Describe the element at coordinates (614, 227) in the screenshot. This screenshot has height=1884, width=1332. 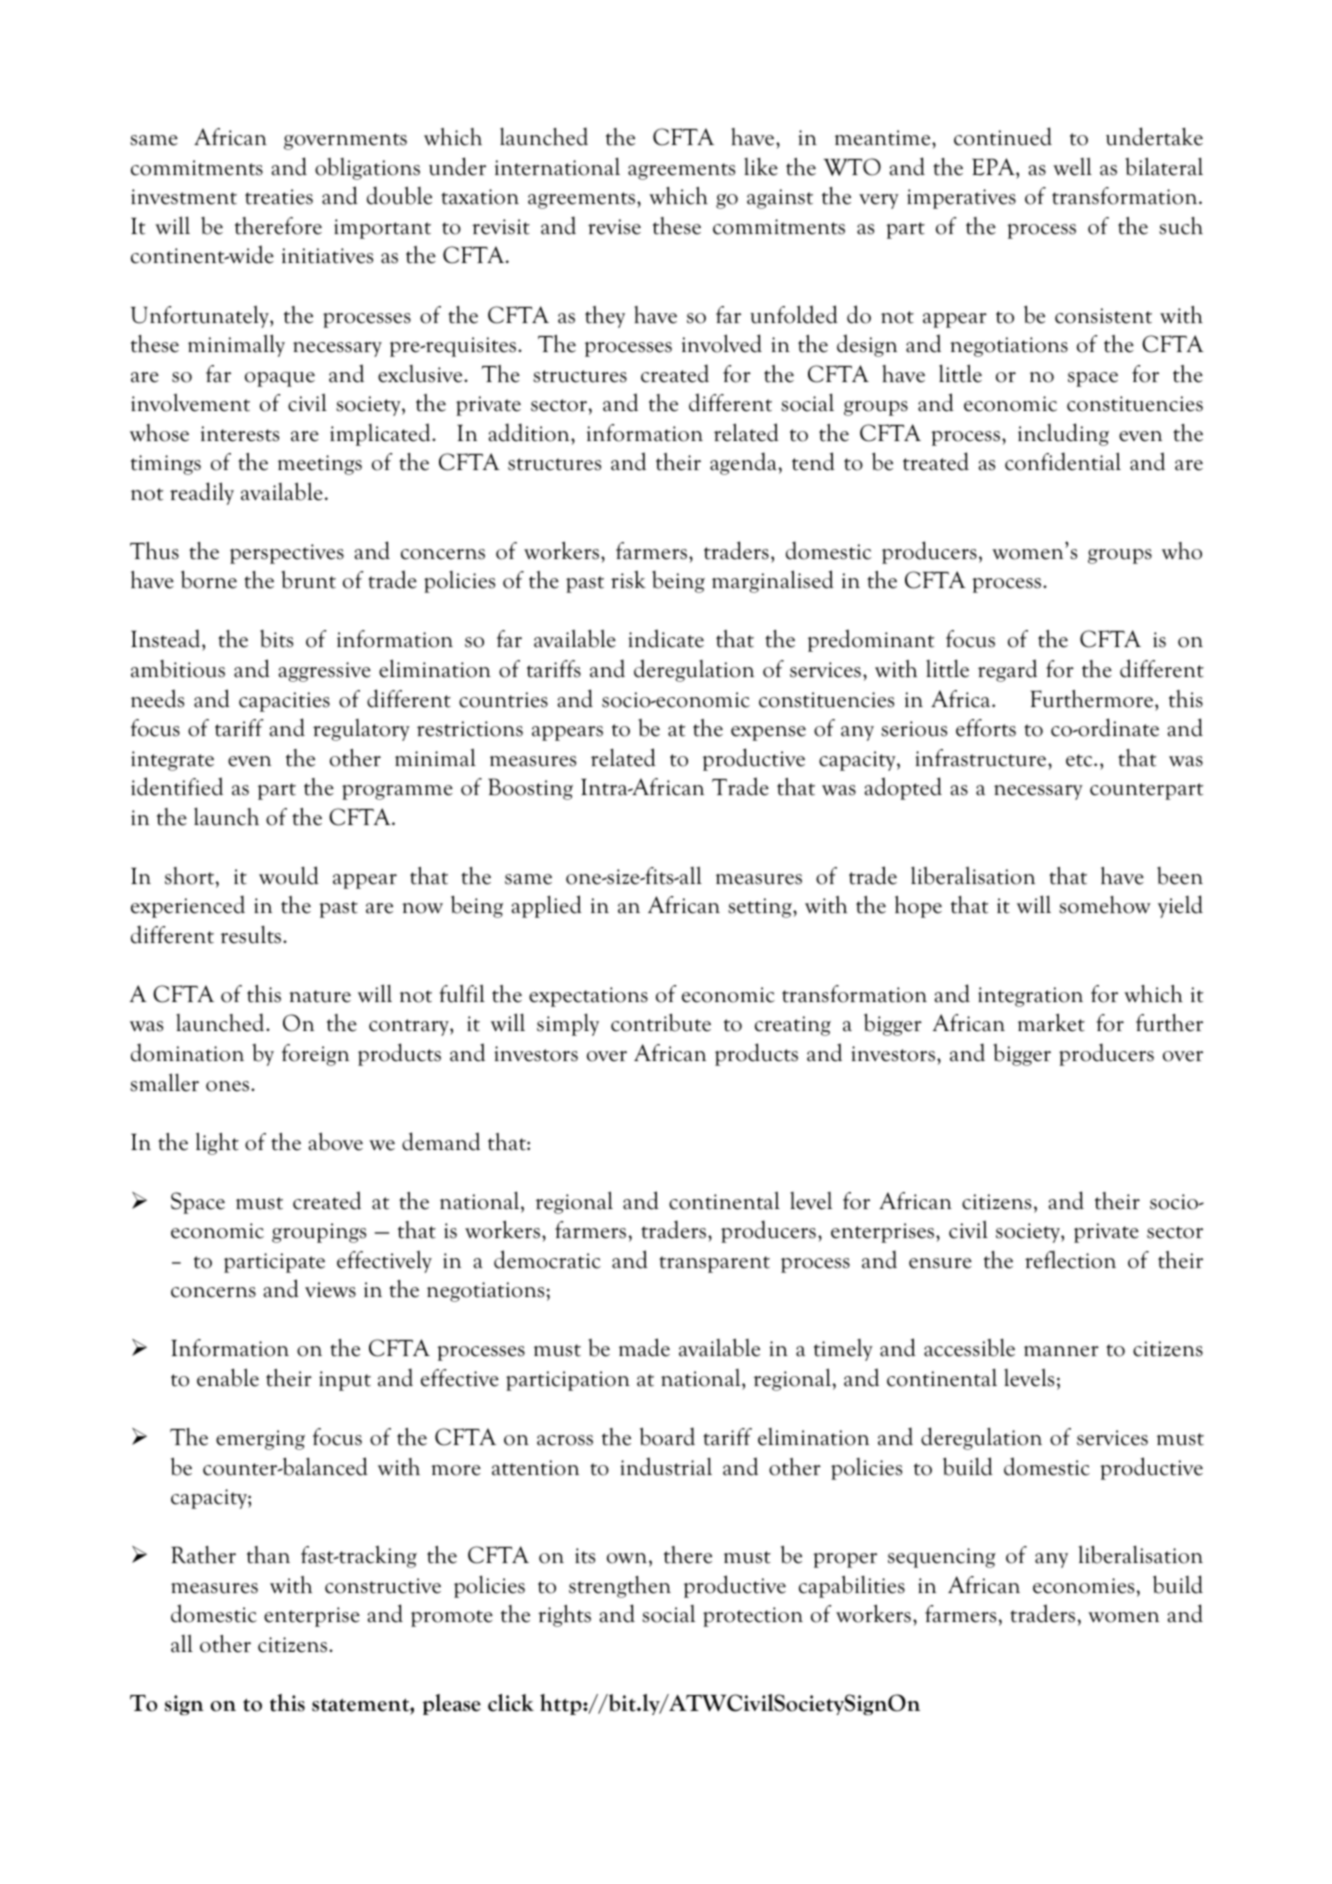
I see `revise` at that location.
